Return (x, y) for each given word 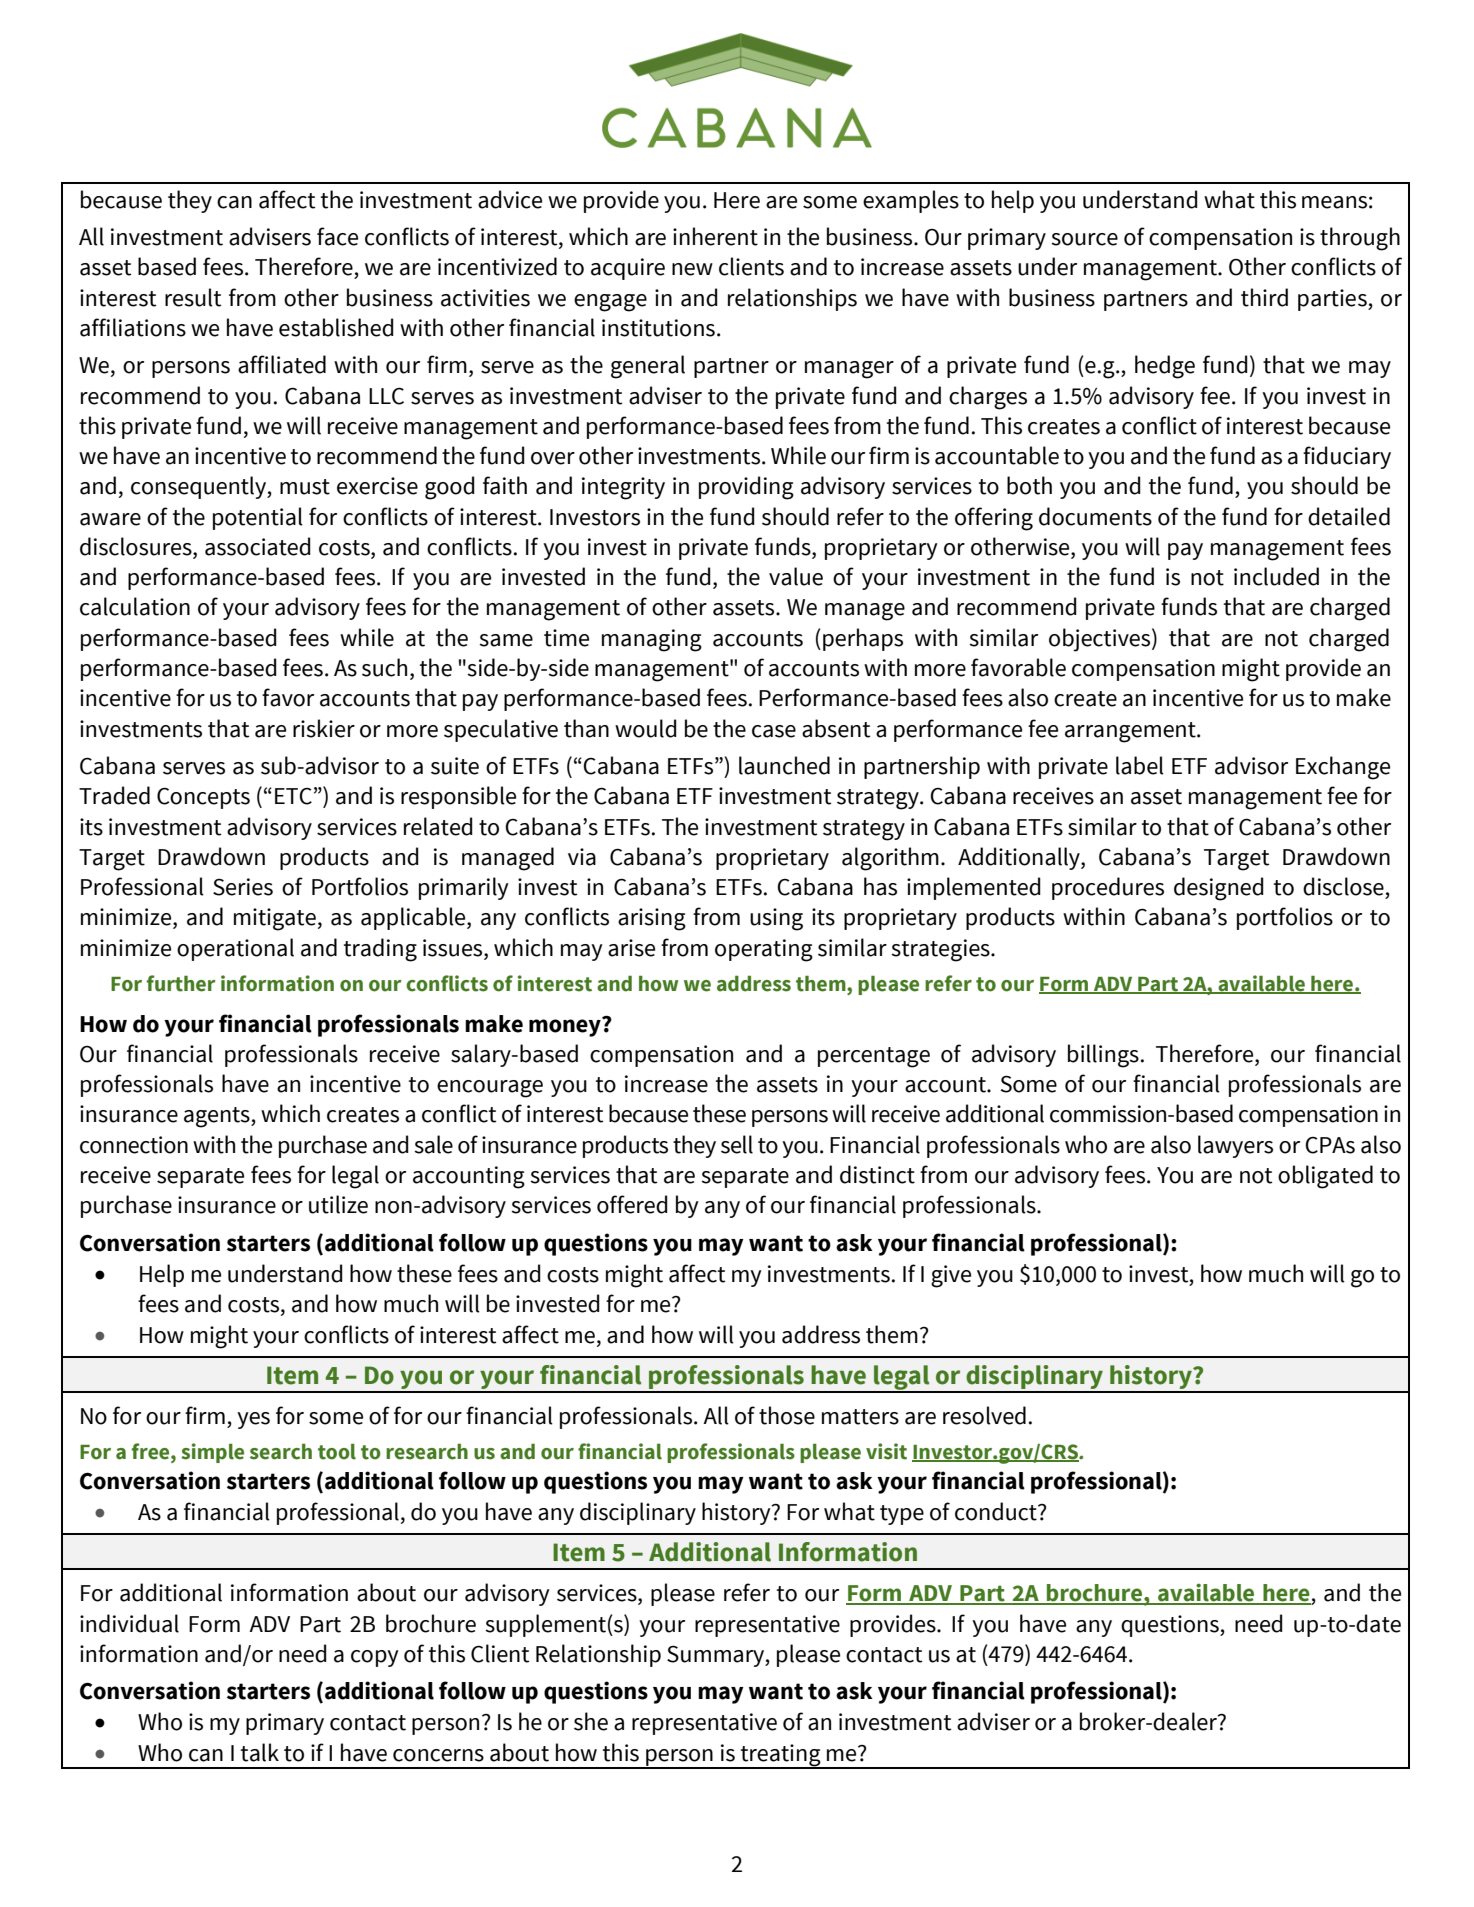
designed (1219, 889)
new (692, 269)
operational (235, 949)
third (1264, 297)
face (337, 236)
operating (764, 950)
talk (260, 1752)
